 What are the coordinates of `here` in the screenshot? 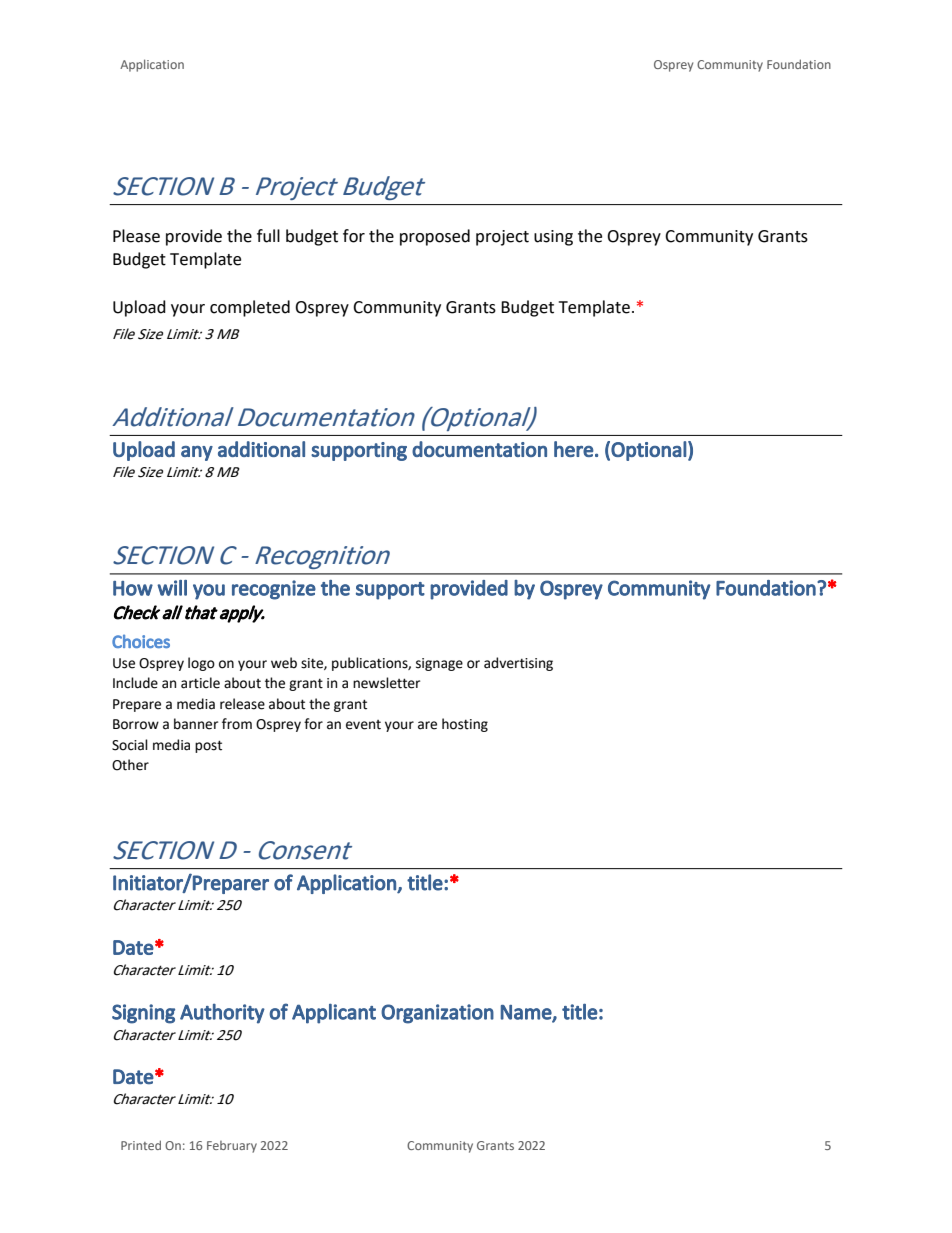 It's located at (574, 449).
